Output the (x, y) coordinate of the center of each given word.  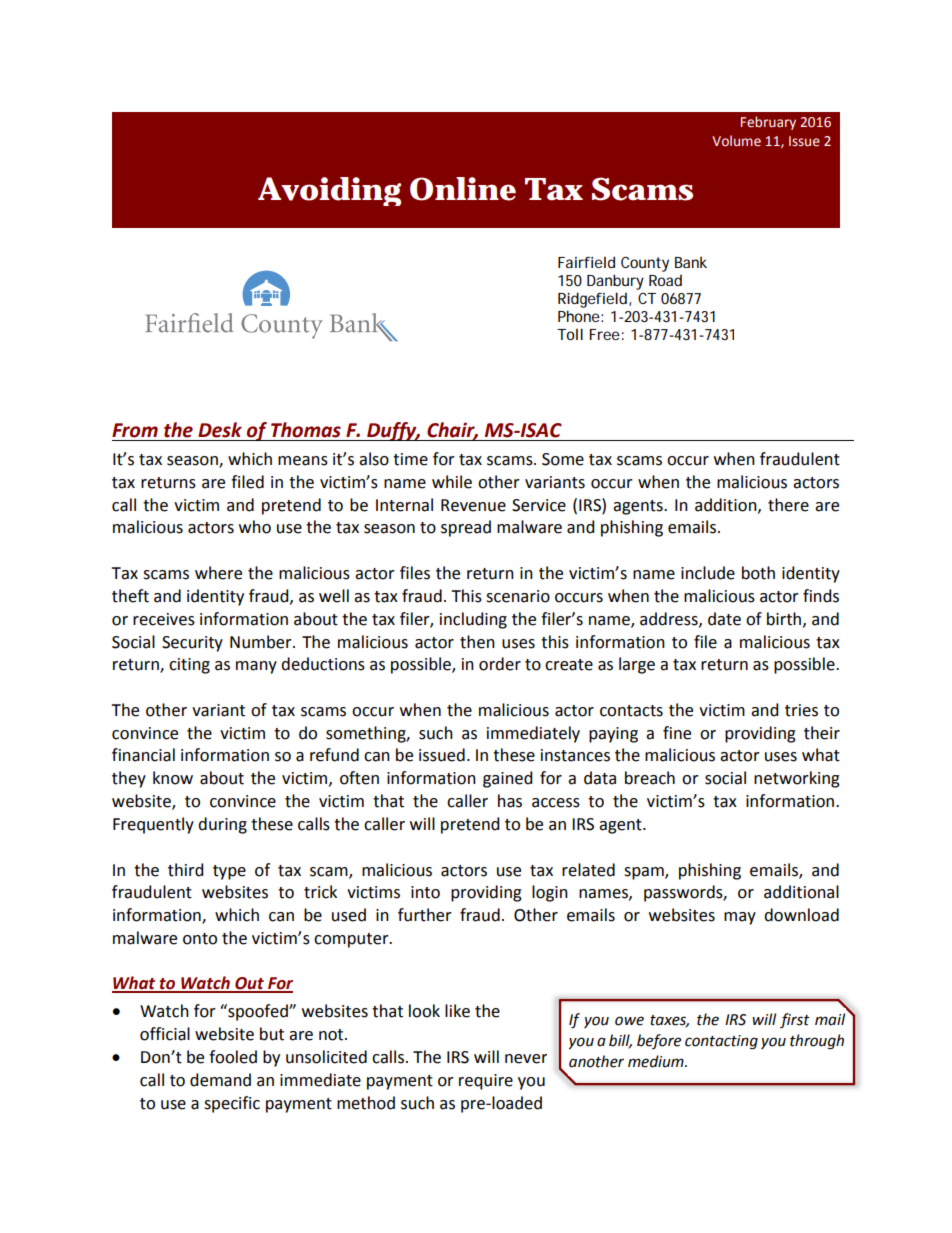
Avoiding (329, 191)
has (510, 801)
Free (605, 334)
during (222, 825)
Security (192, 644)
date (724, 619)
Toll (570, 334)
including (473, 620)
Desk (220, 430)
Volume (736, 141)
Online (463, 189)
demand (220, 1080)
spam (645, 873)
